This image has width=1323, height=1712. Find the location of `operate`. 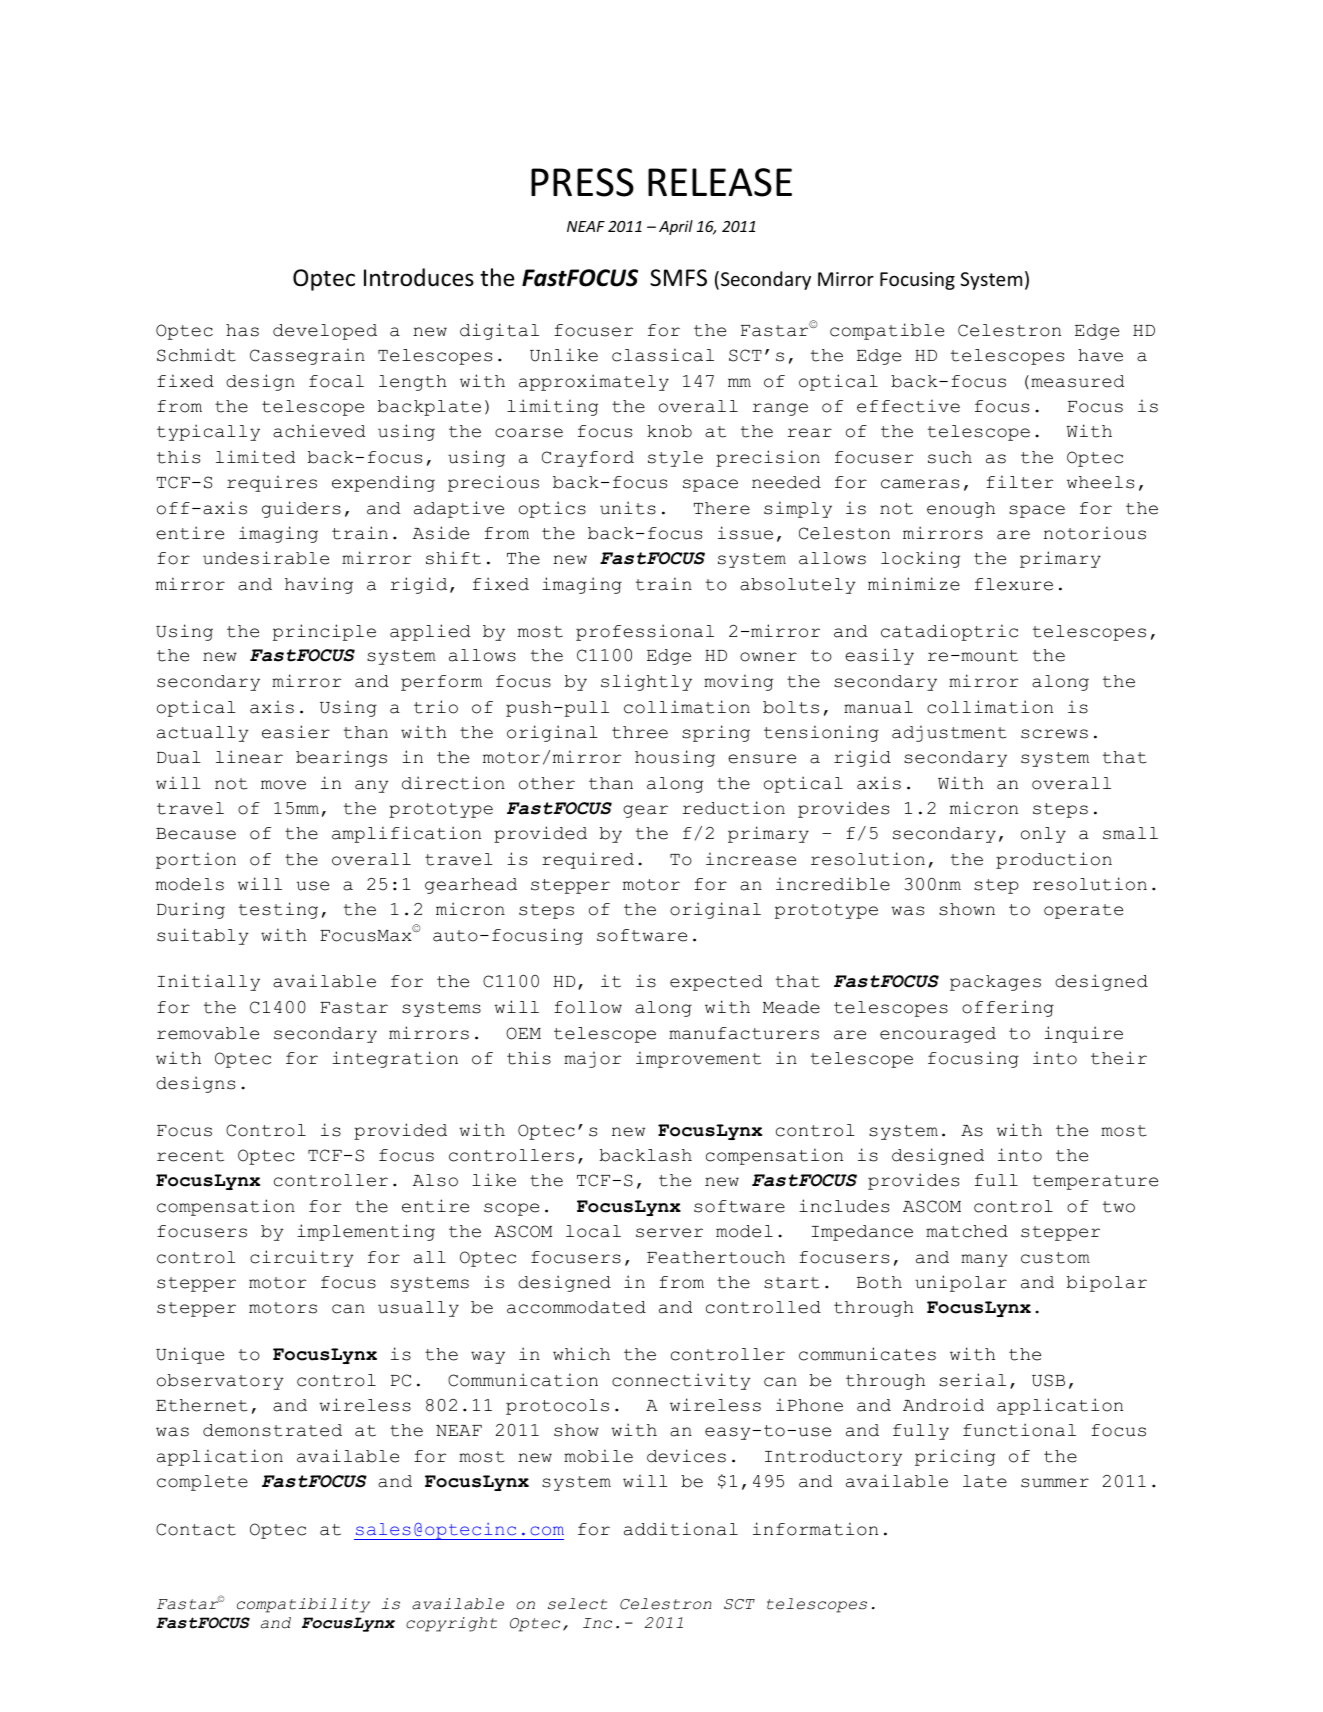

operate is located at coordinates (1083, 911).
